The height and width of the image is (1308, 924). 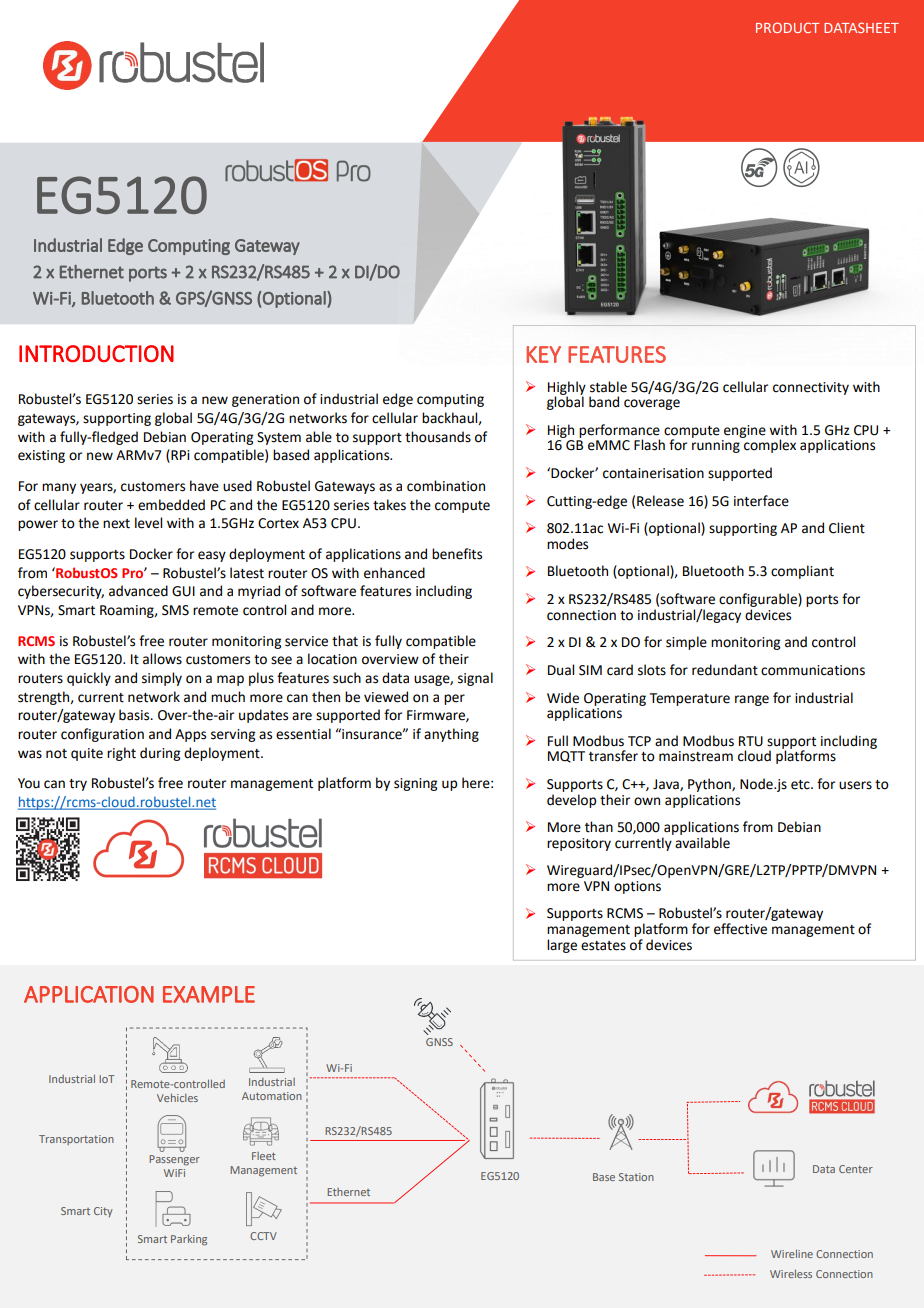 I want to click on connectivity, so click(x=811, y=388).
